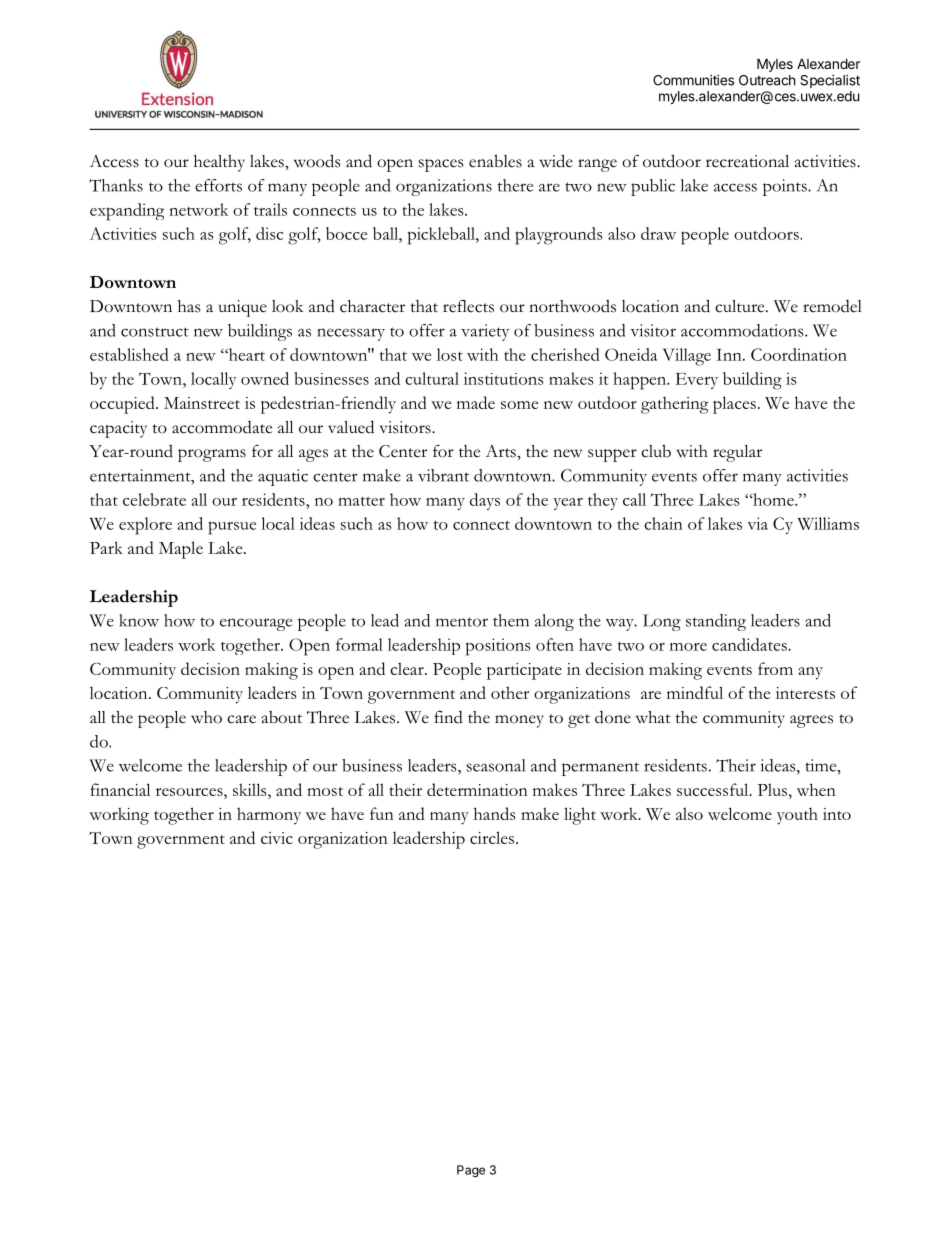  I want to click on enables, so click(495, 161).
